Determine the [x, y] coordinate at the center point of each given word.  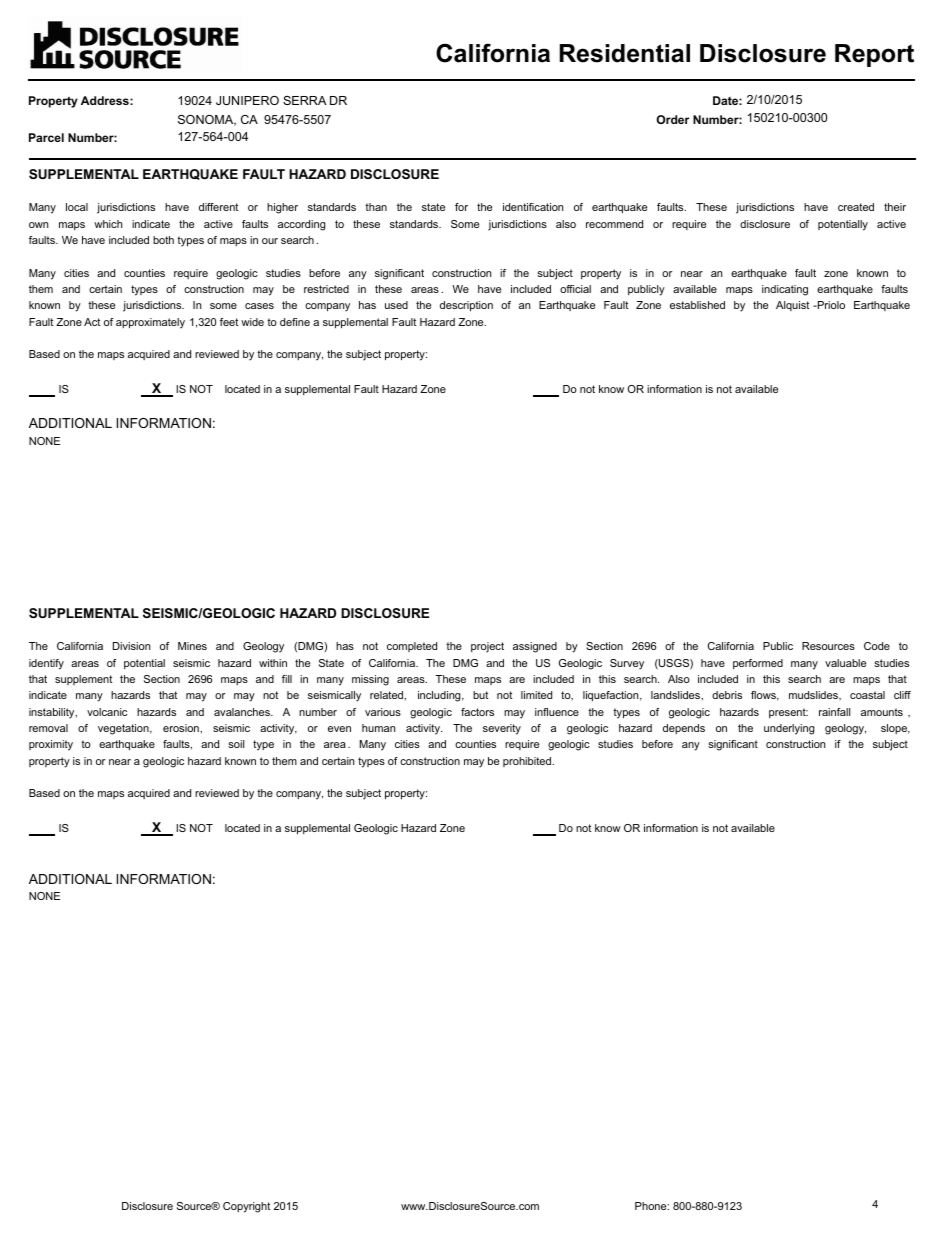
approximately [150, 323]
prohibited [528, 762]
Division [131, 646]
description [466, 306]
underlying [789, 729]
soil [236, 744]
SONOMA [207, 120]
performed [758, 664]
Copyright [246, 1207]
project [487, 647]
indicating [785, 290]
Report [874, 55]
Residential [625, 53]
